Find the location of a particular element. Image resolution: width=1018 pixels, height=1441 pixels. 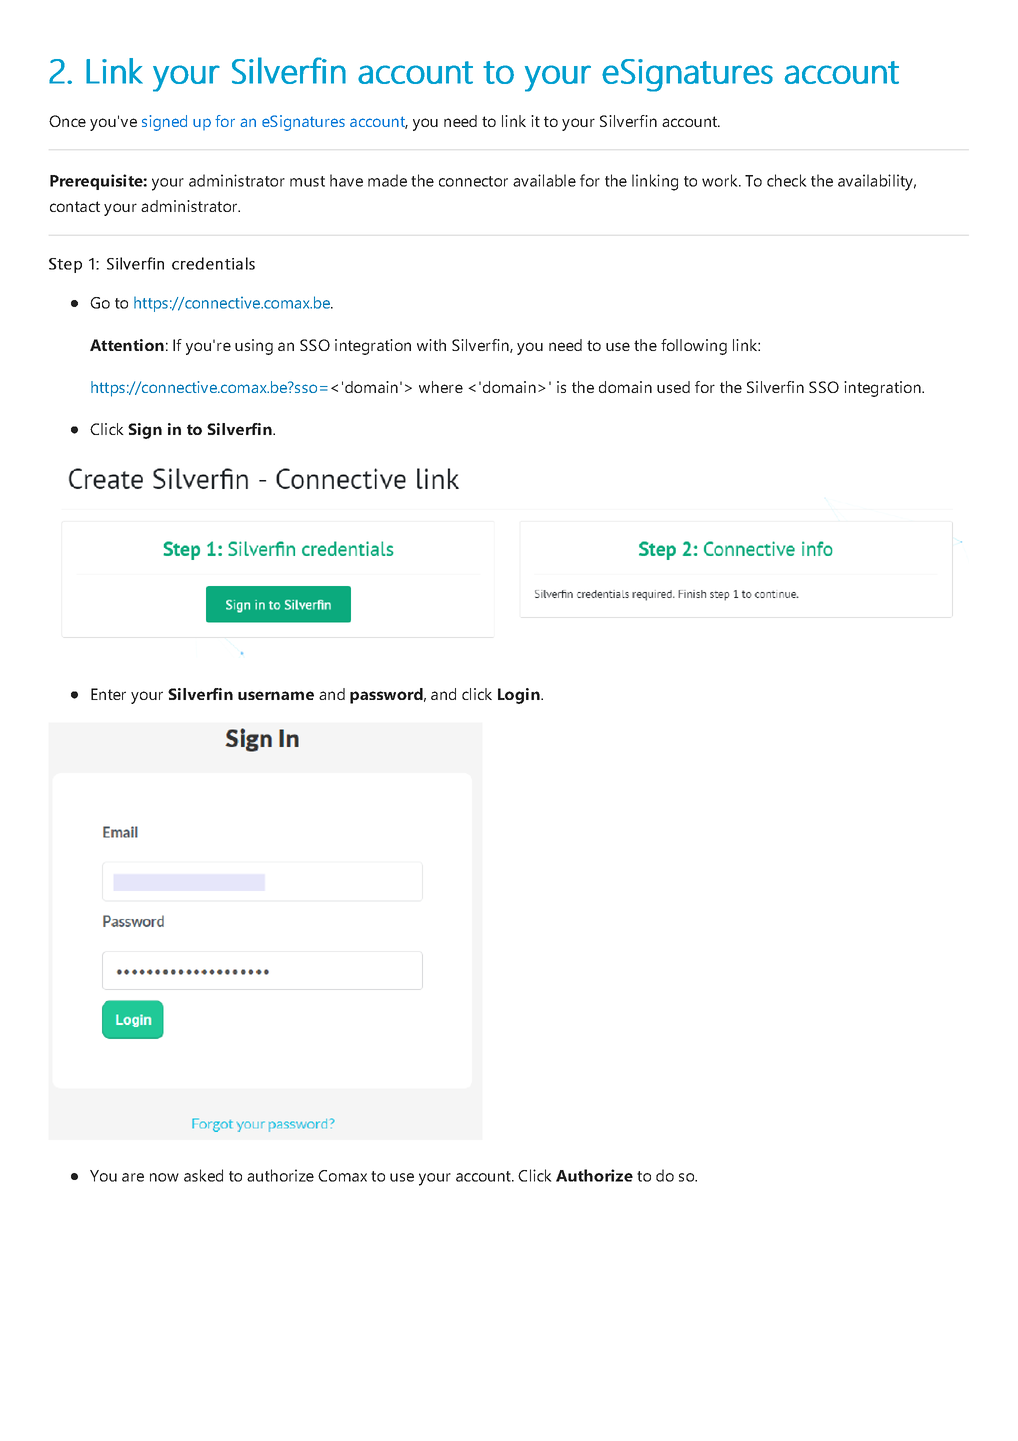

must is located at coordinates (307, 181).
